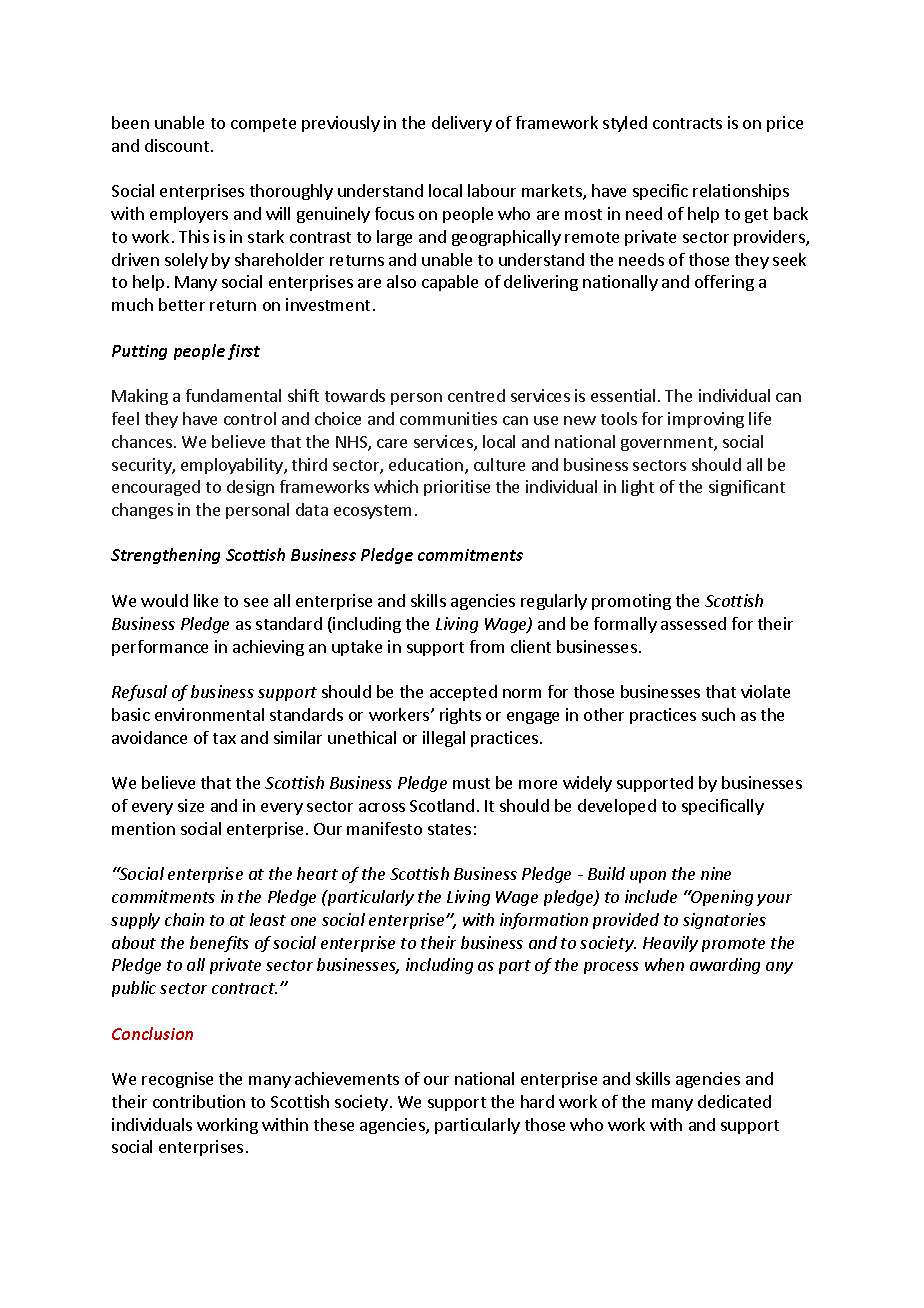  What do you see at coordinates (747, 488) in the screenshot?
I see `significant` at bounding box center [747, 488].
